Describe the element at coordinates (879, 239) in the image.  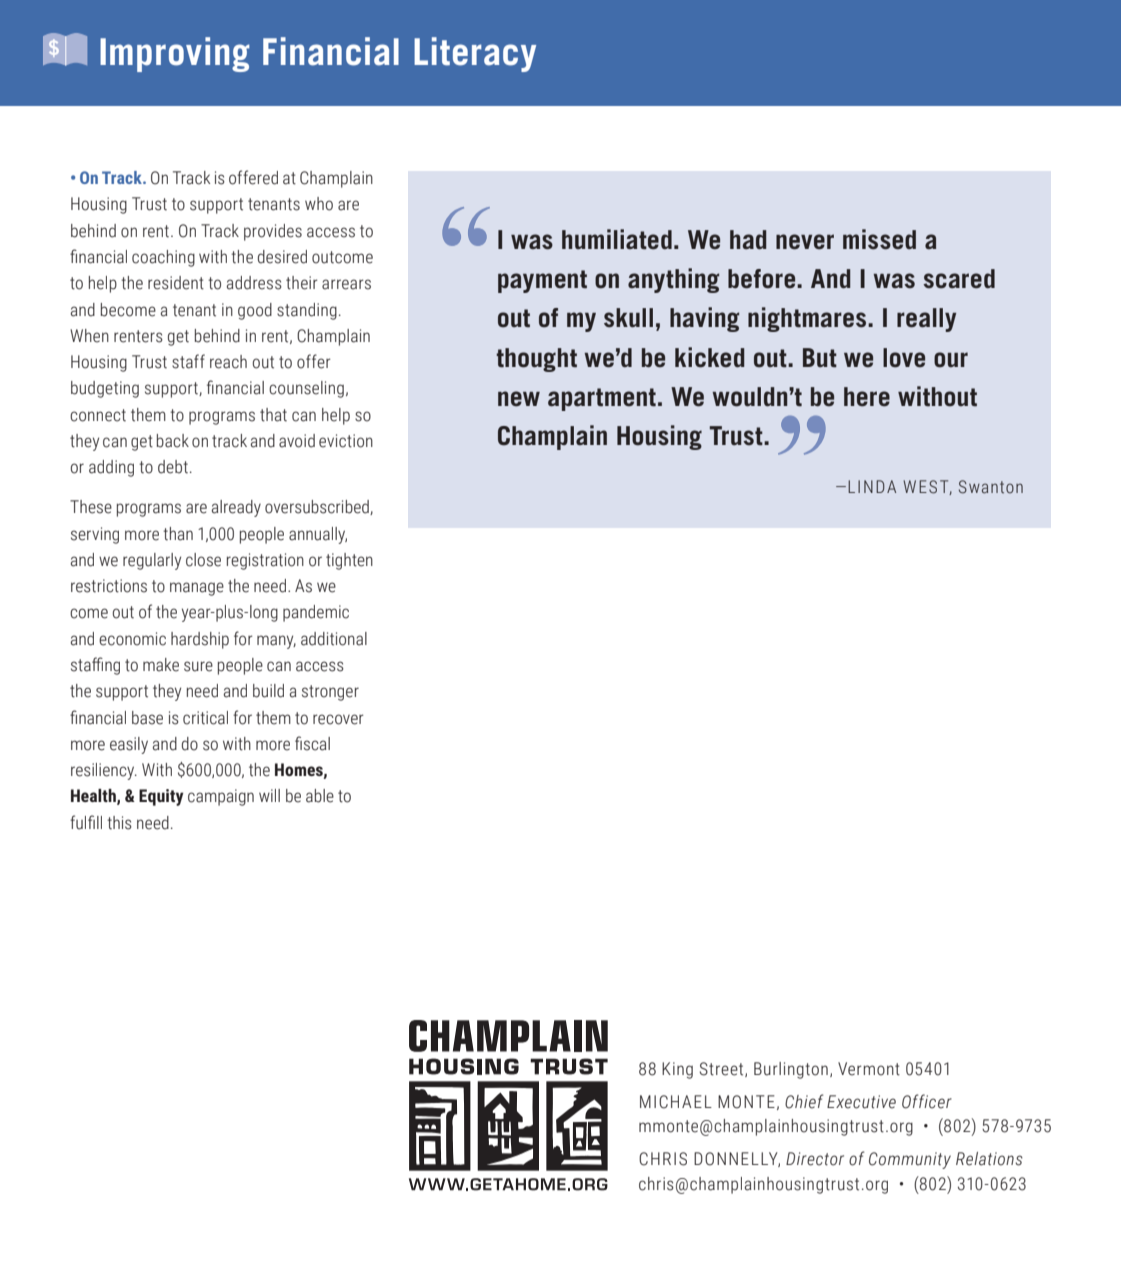
I see `missed` at that location.
